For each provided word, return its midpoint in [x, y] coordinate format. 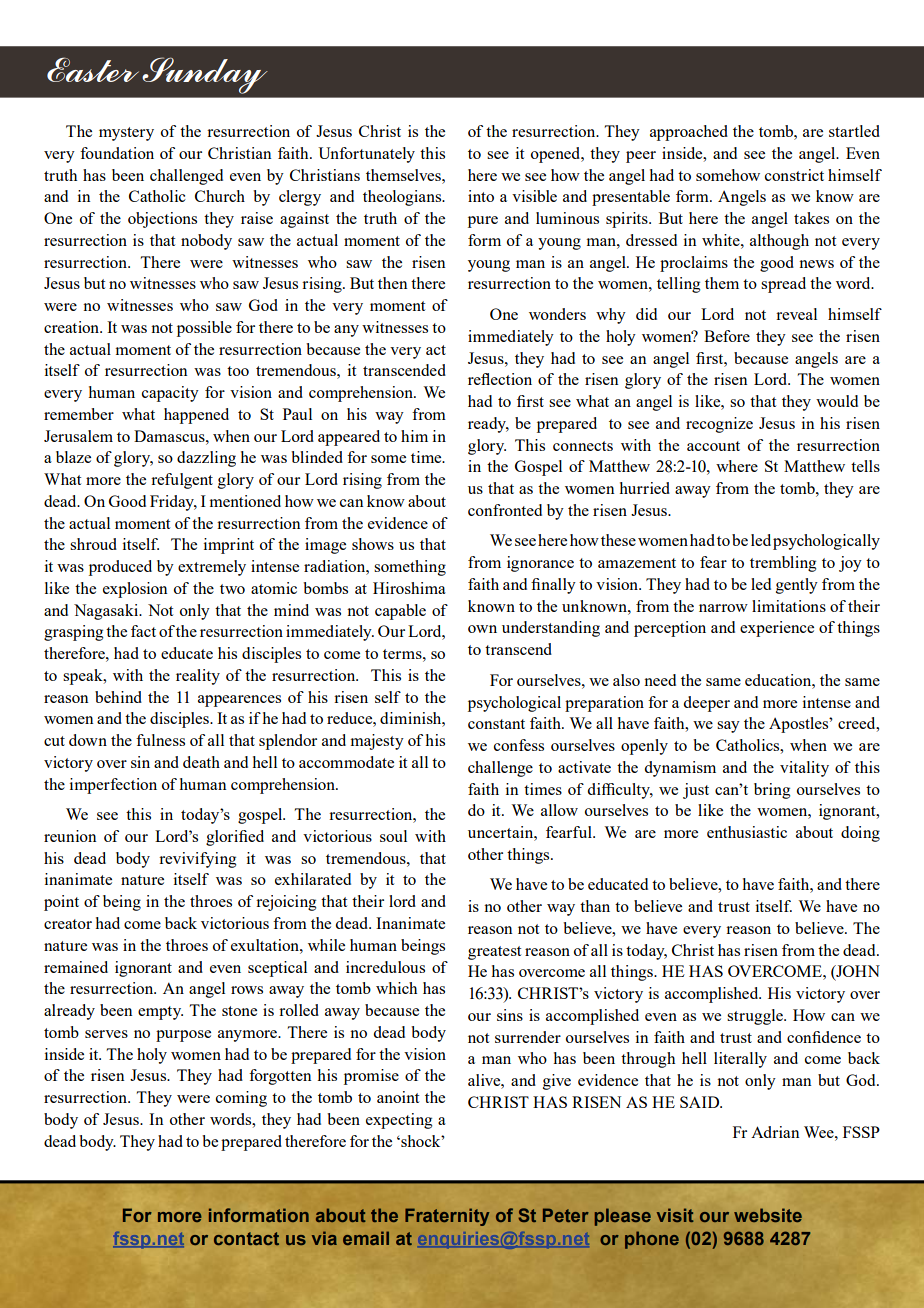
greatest [494, 953]
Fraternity [447, 1217]
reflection [500, 379]
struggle [756, 1017]
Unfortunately [366, 155]
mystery [126, 134]
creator [68, 924]
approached [689, 133]
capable [400, 612]
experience [777, 629]
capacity [170, 394]
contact [246, 1238]
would [837, 401]
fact [143, 631]
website [768, 1215]
